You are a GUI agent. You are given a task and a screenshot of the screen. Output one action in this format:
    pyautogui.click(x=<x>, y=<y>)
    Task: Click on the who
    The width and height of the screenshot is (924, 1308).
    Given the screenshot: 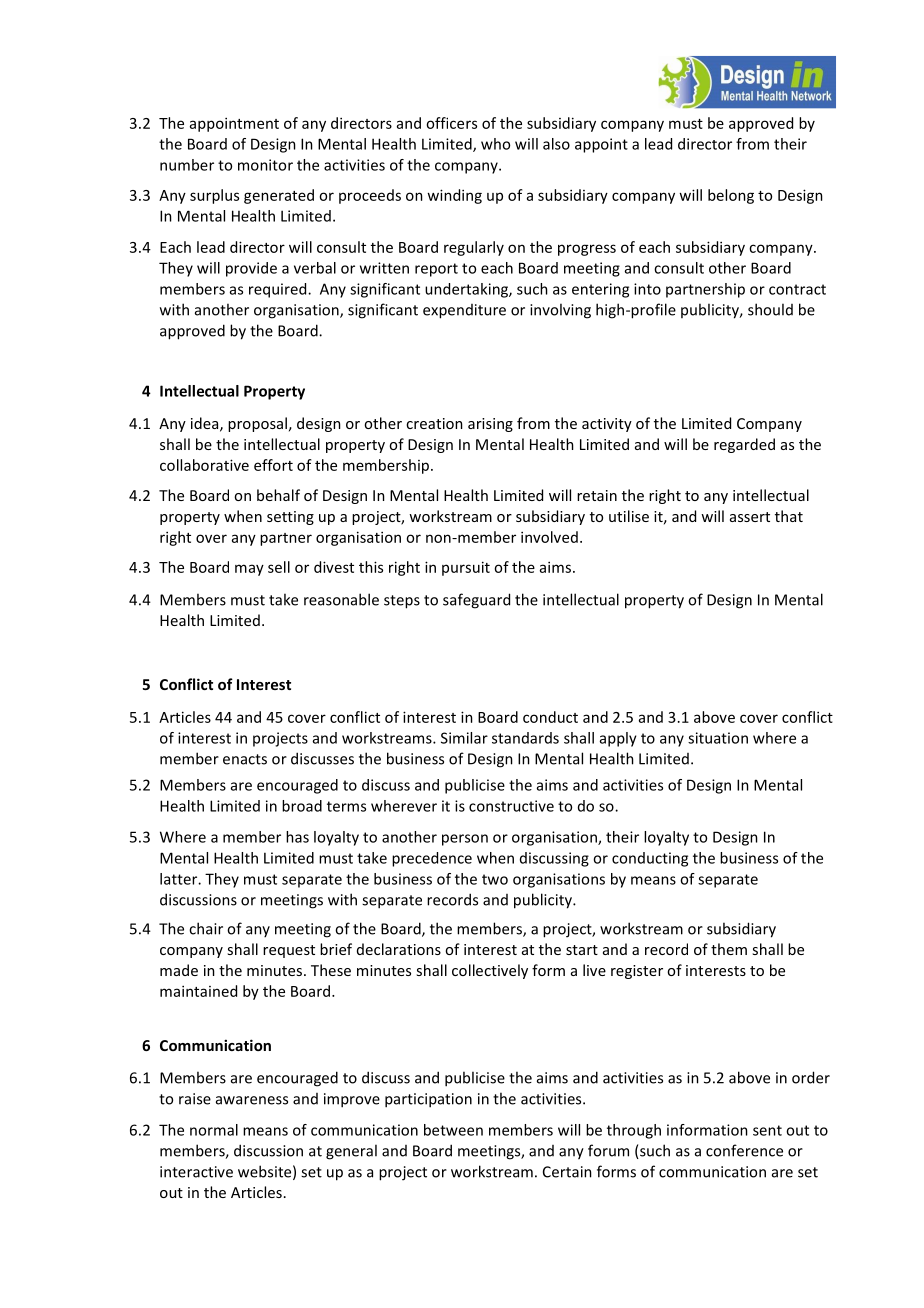 What is the action you would take?
    pyautogui.click(x=495, y=144)
